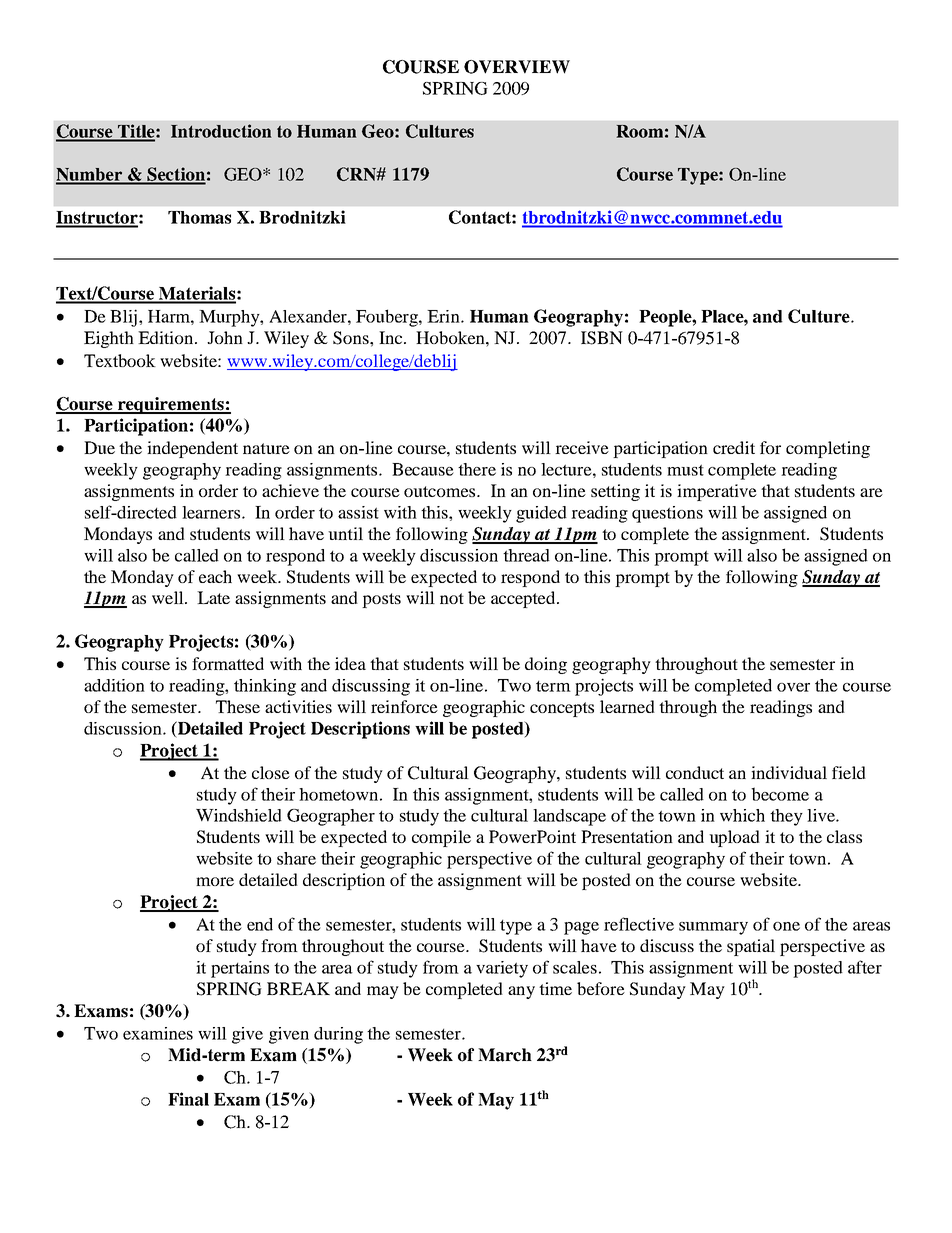  I want to click on landscape, so click(569, 817).
